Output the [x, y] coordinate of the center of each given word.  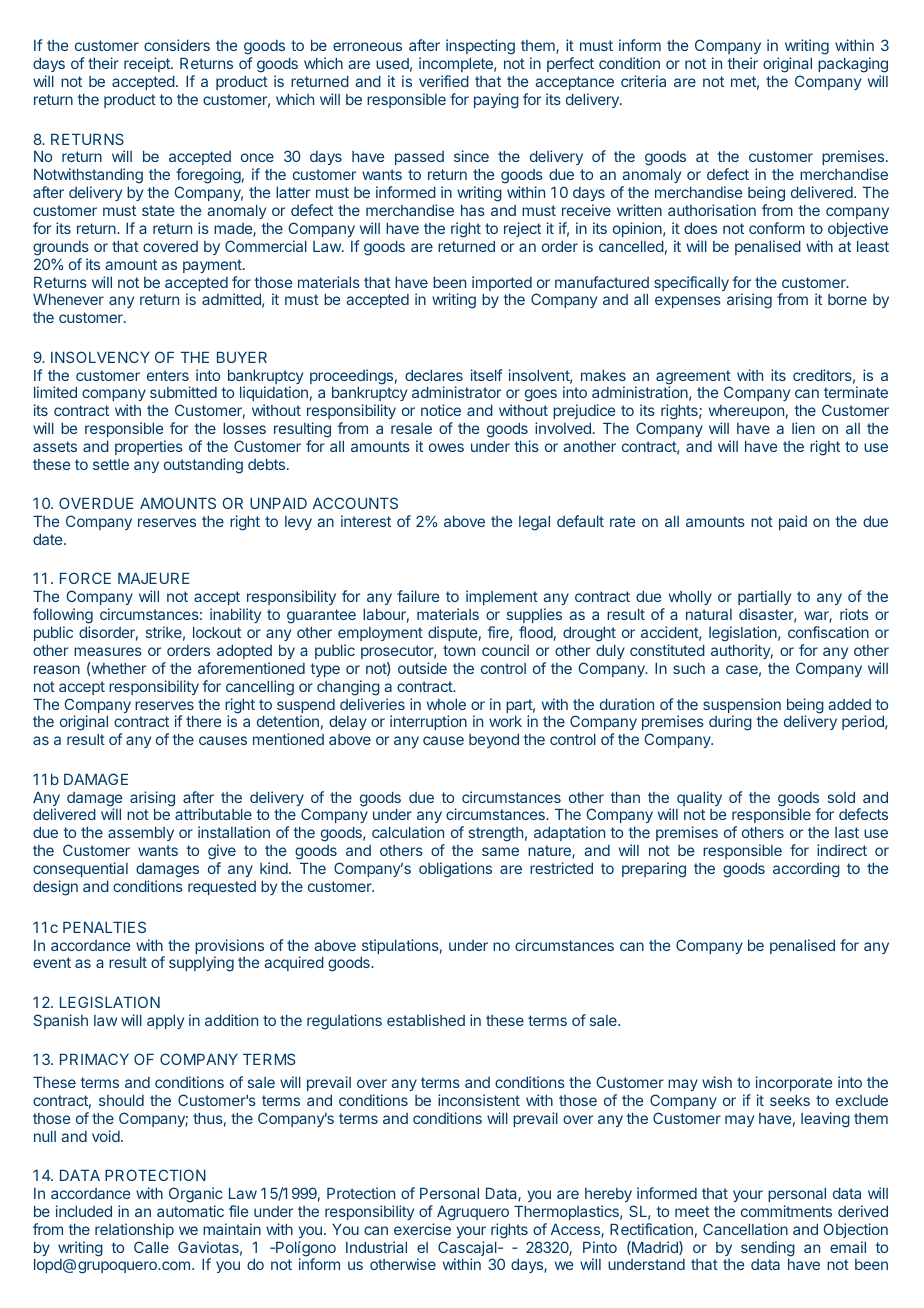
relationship [134, 1230]
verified [444, 81]
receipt [148, 64]
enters [168, 375]
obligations [455, 870]
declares [434, 375]
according [806, 870]
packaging [853, 66]
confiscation [828, 632]
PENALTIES [104, 927]
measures [108, 651]
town [459, 650]
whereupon [746, 412]
